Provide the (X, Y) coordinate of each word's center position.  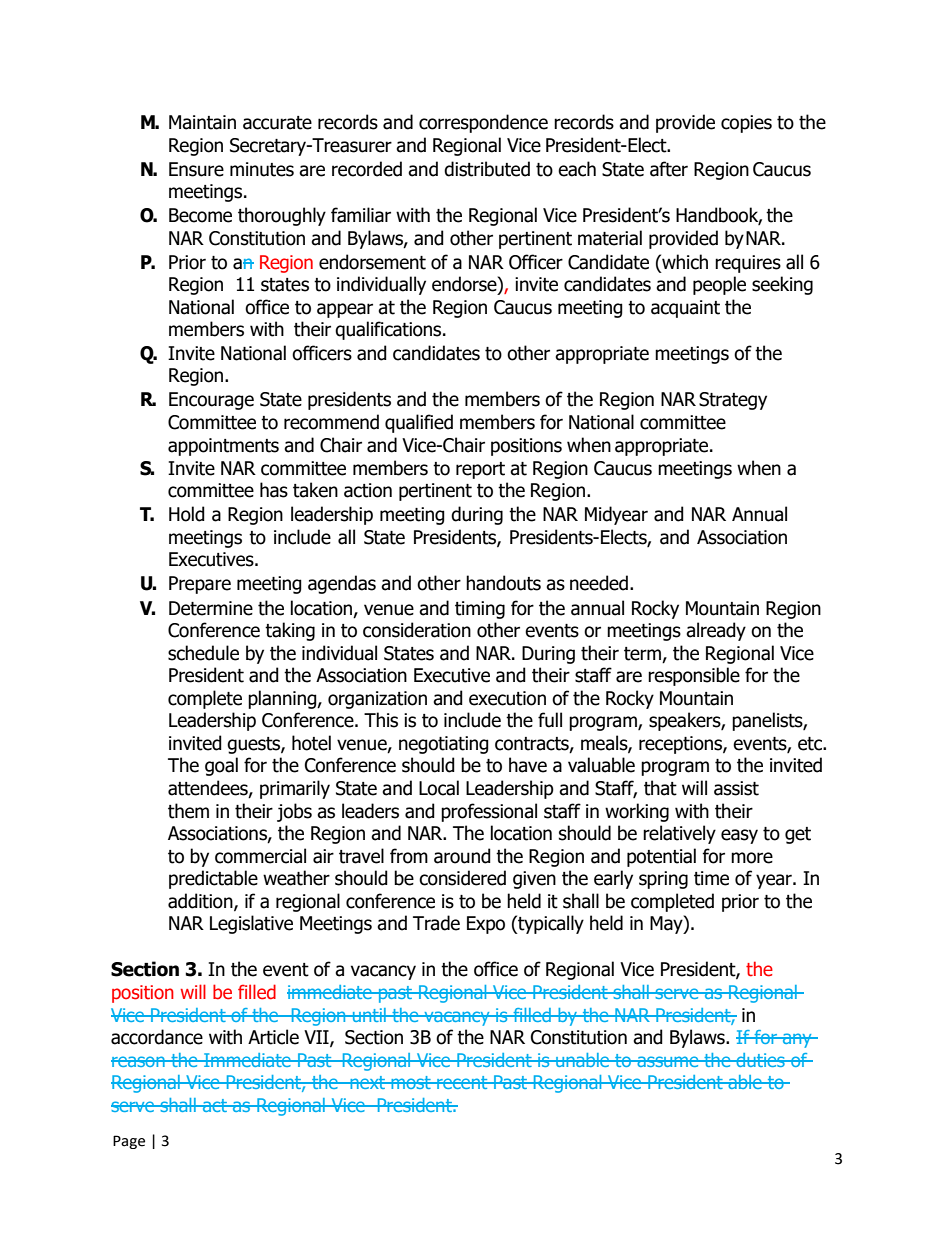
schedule (203, 653)
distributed (487, 169)
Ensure (196, 169)
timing (480, 610)
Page (129, 1142)
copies (746, 124)
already (716, 631)
